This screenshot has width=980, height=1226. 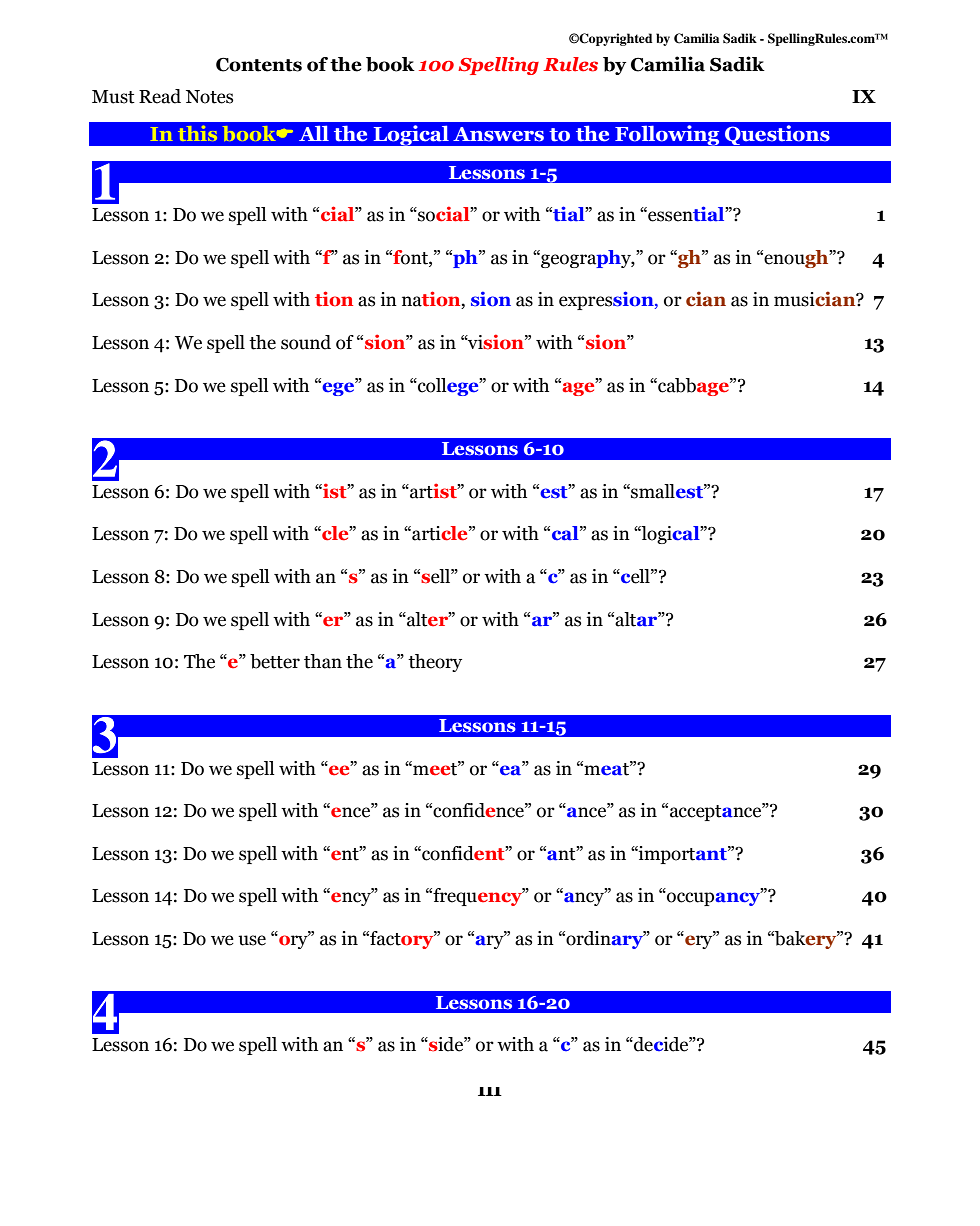 What do you see at coordinates (275, 661) in the screenshot?
I see `better` at bounding box center [275, 661].
